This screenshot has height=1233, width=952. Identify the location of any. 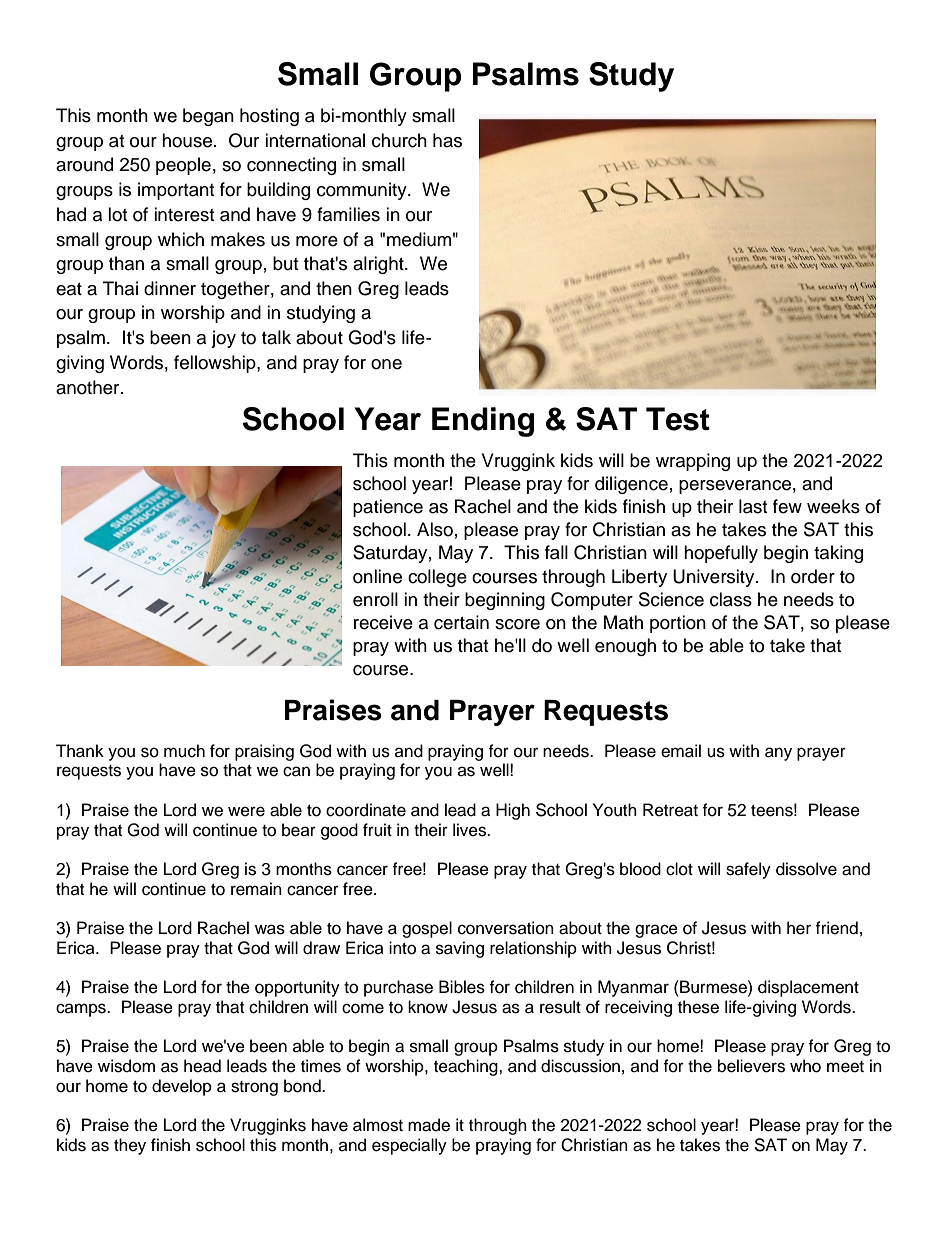
(778, 754).
